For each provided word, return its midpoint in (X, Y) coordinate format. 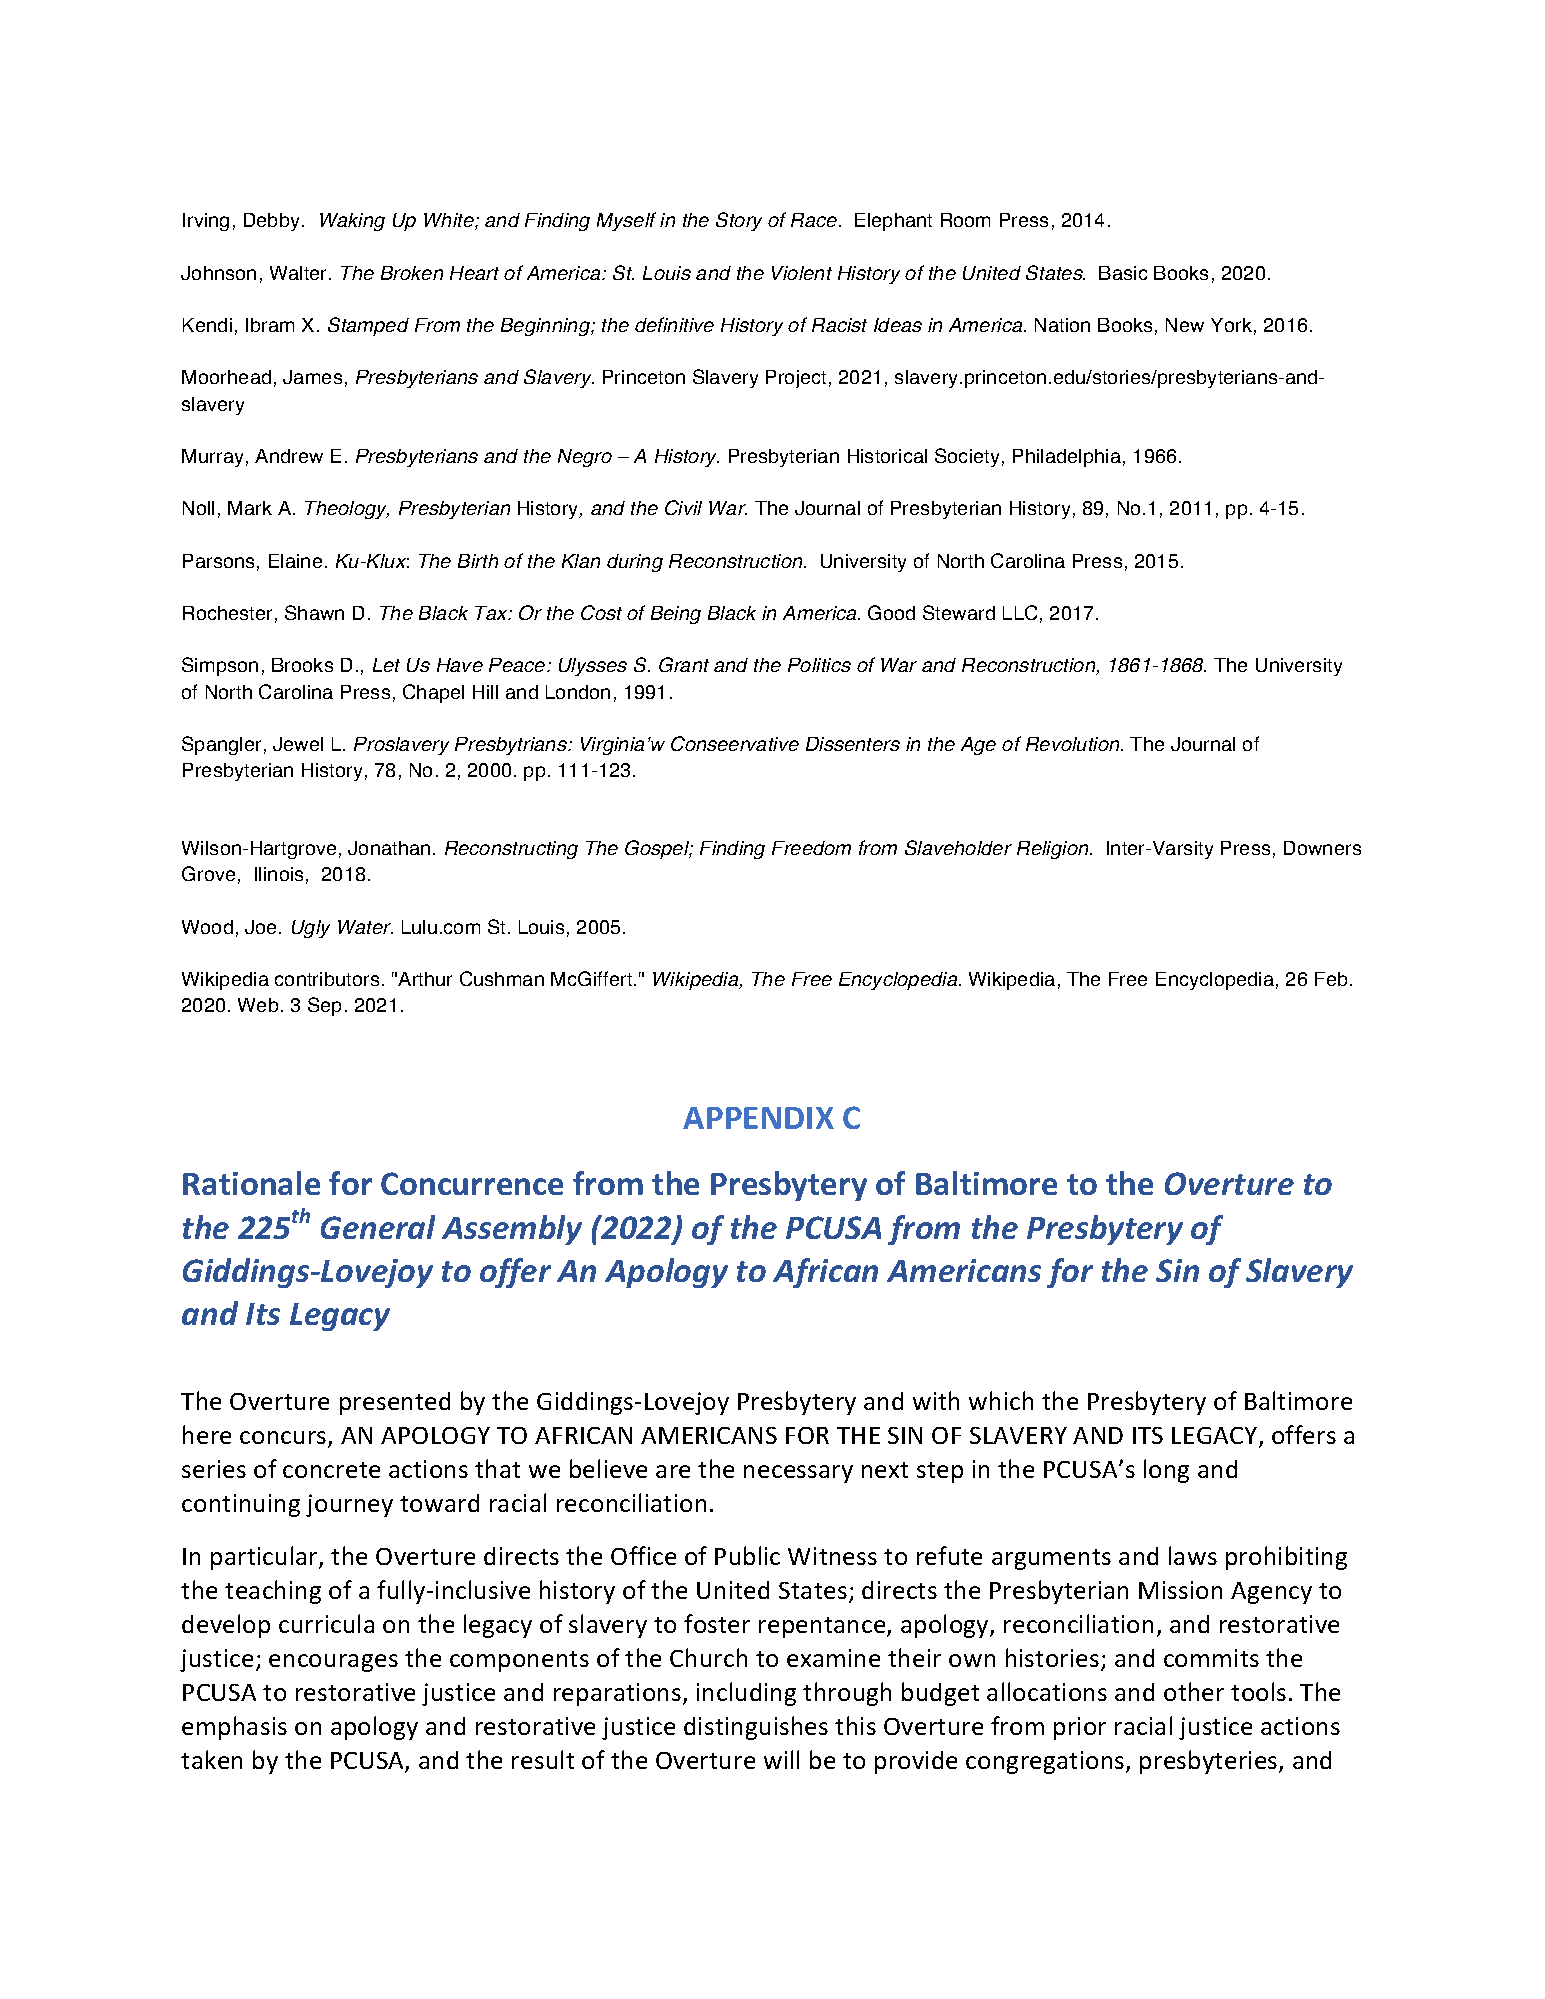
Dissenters (853, 744)
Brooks (302, 665)
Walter (300, 273)
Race (815, 220)
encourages (333, 1663)
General (378, 1227)
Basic (1123, 273)
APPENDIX (758, 1118)
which (1001, 1400)
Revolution (1074, 744)
